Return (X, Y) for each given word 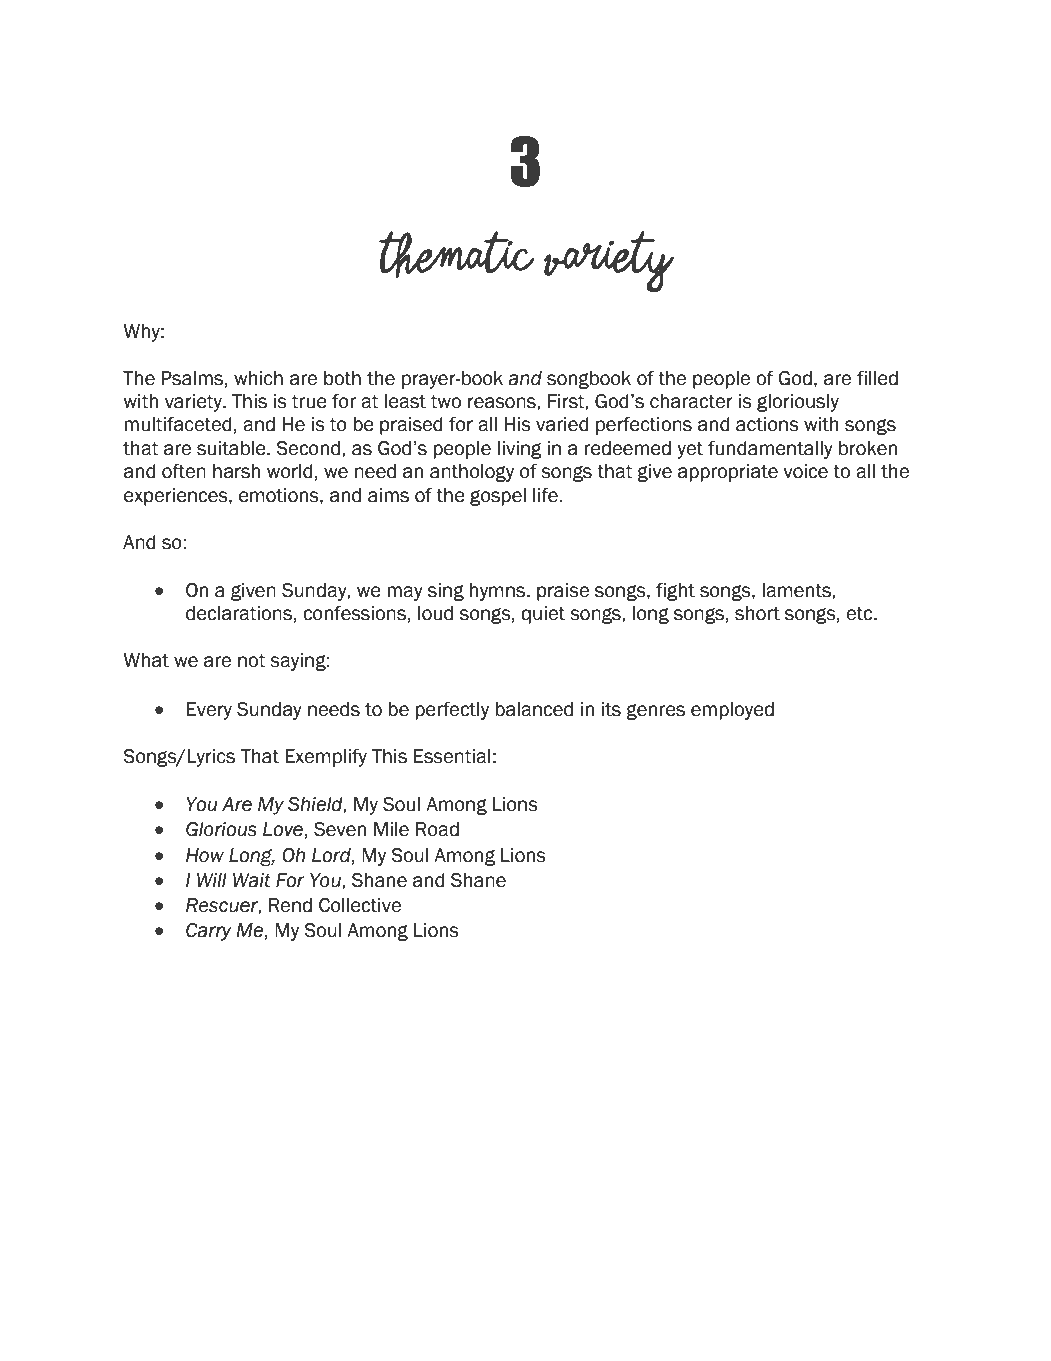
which (258, 378)
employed (732, 711)
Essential (452, 756)
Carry (209, 932)
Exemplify (326, 757)
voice (805, 471)
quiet (543, 615)
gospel (498, 497)
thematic (457, 254)
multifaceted (178, 424)
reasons (503, 403)
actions (767, 424)
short (757, 613)
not (252, 661)
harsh (236, 471)
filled (877, 378)
